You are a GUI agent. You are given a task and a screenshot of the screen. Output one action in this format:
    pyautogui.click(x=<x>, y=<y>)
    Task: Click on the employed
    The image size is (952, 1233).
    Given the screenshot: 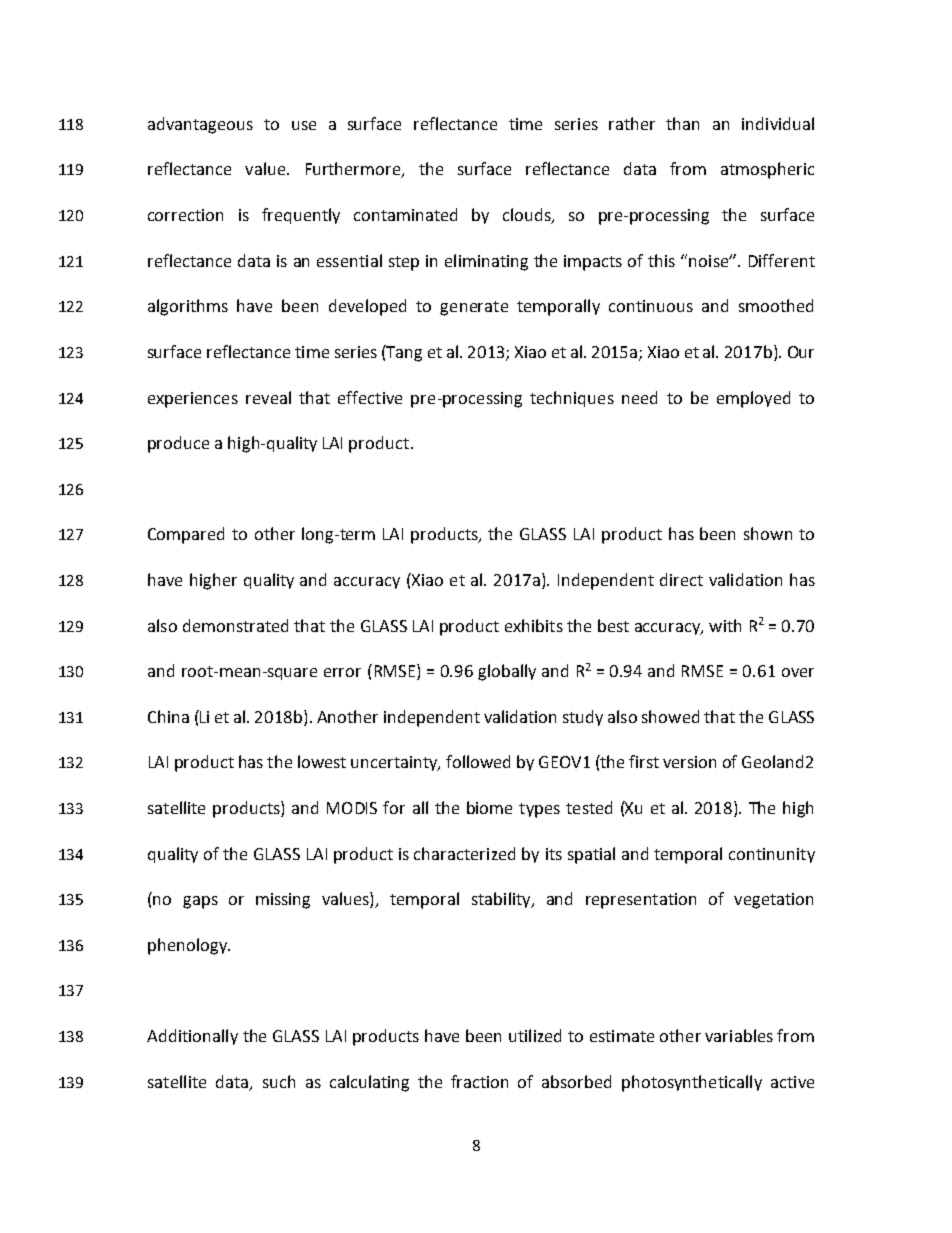 What is the action you would take?
    pyautogui.click(x=753, y=399)
